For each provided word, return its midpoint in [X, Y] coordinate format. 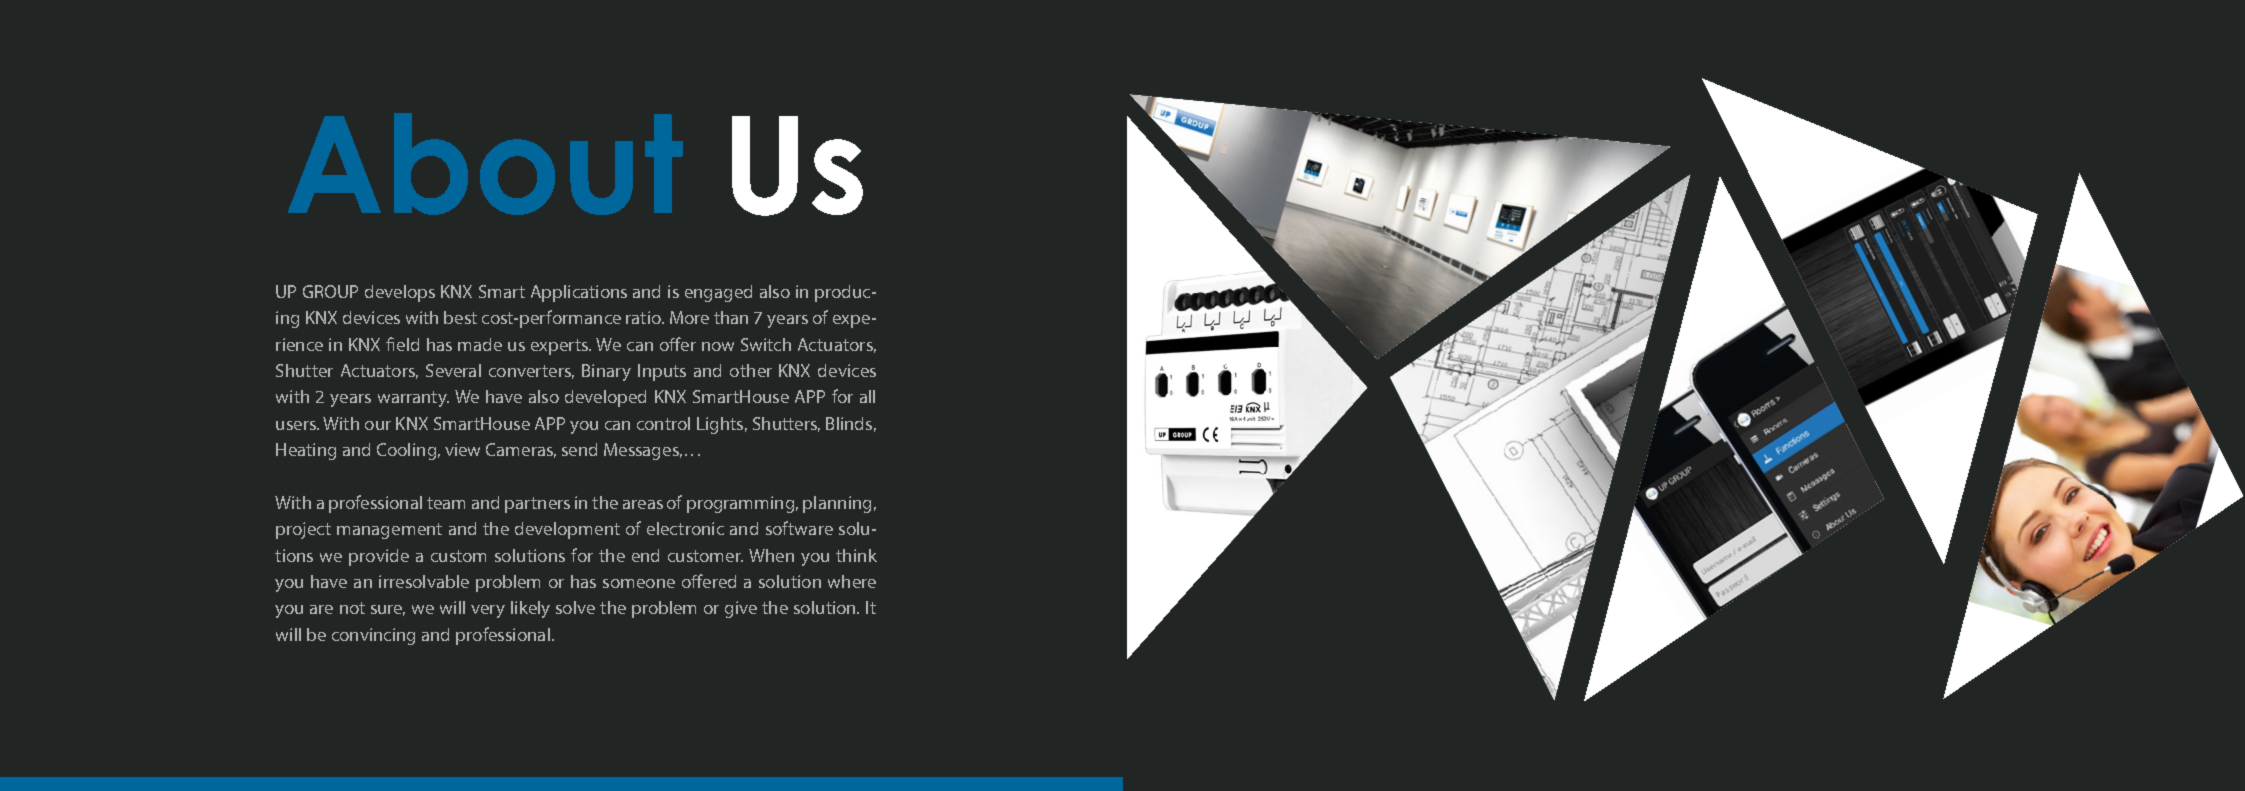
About [485, 164]
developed [605, 398]
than [731, 317]
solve [575, 607]
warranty [413, 399]
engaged [718, 293]
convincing [373, 636]
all [867, 396]
